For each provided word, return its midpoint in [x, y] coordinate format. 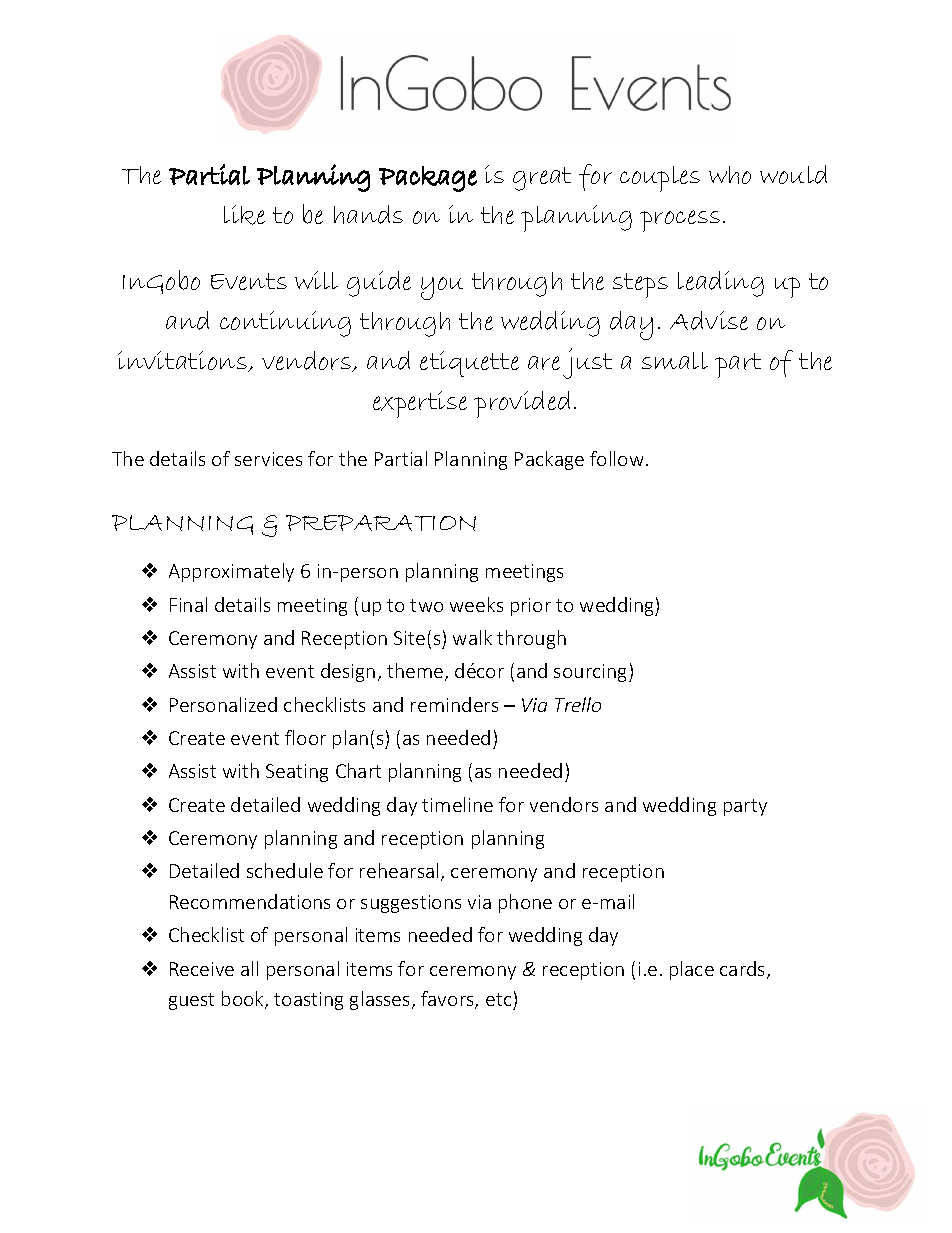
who [730, 175]
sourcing [592, 673]
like [244, 215]
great [542, 179]
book [244, 1000]
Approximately [231, 572]
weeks [476, 604]
